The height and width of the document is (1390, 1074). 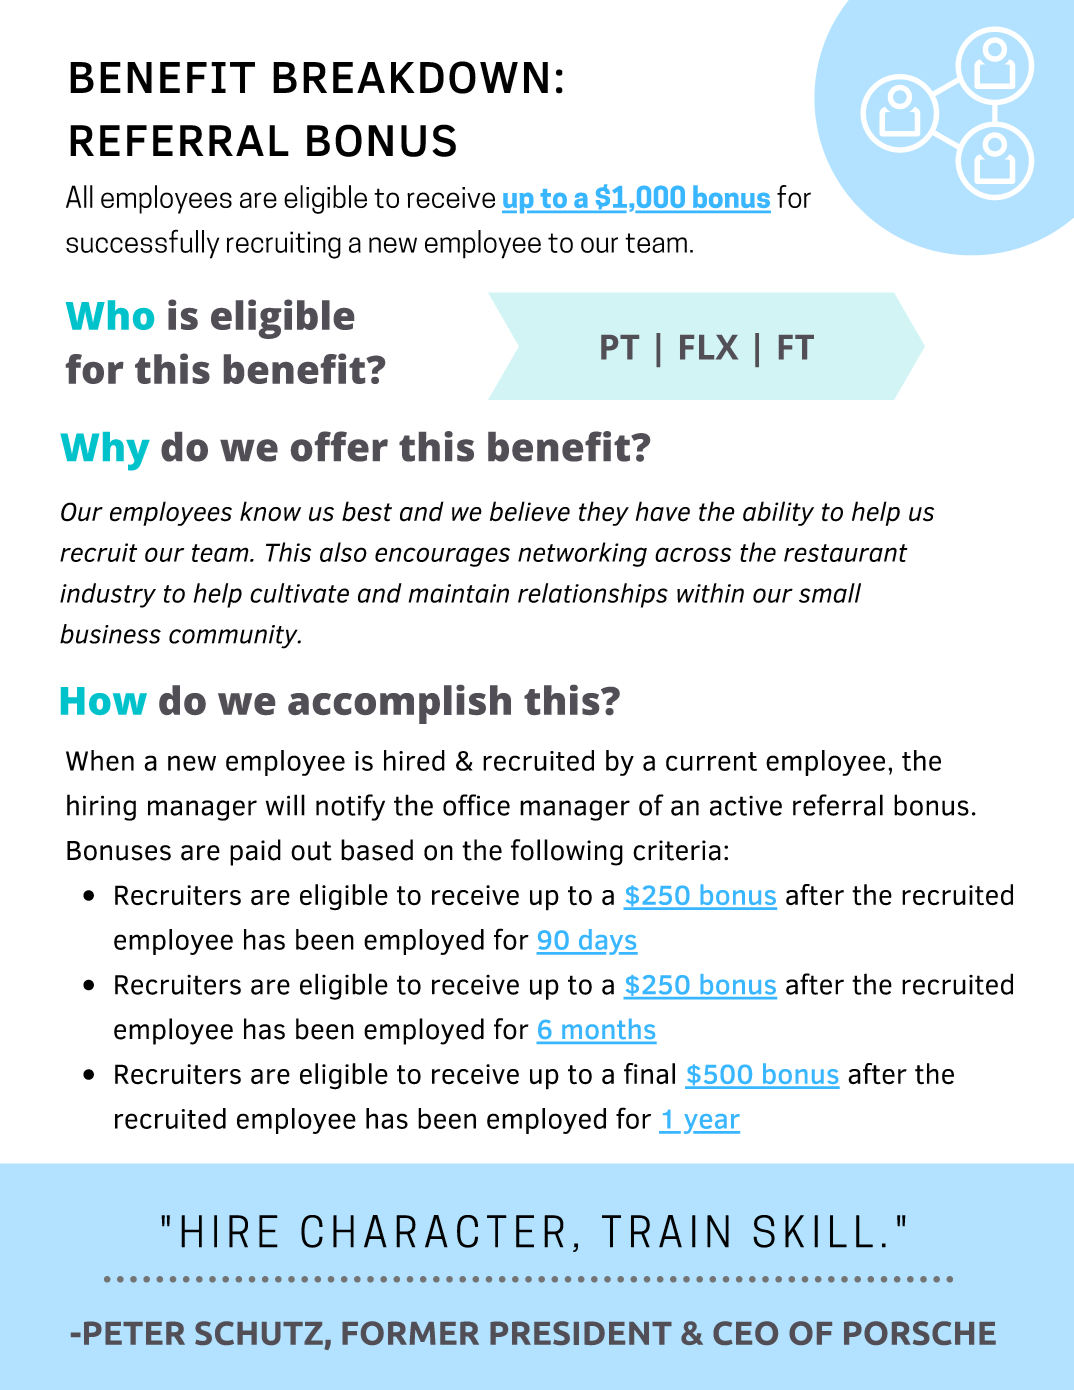 I want to click on SCHUTZ, so click(x=259, y=1333).
